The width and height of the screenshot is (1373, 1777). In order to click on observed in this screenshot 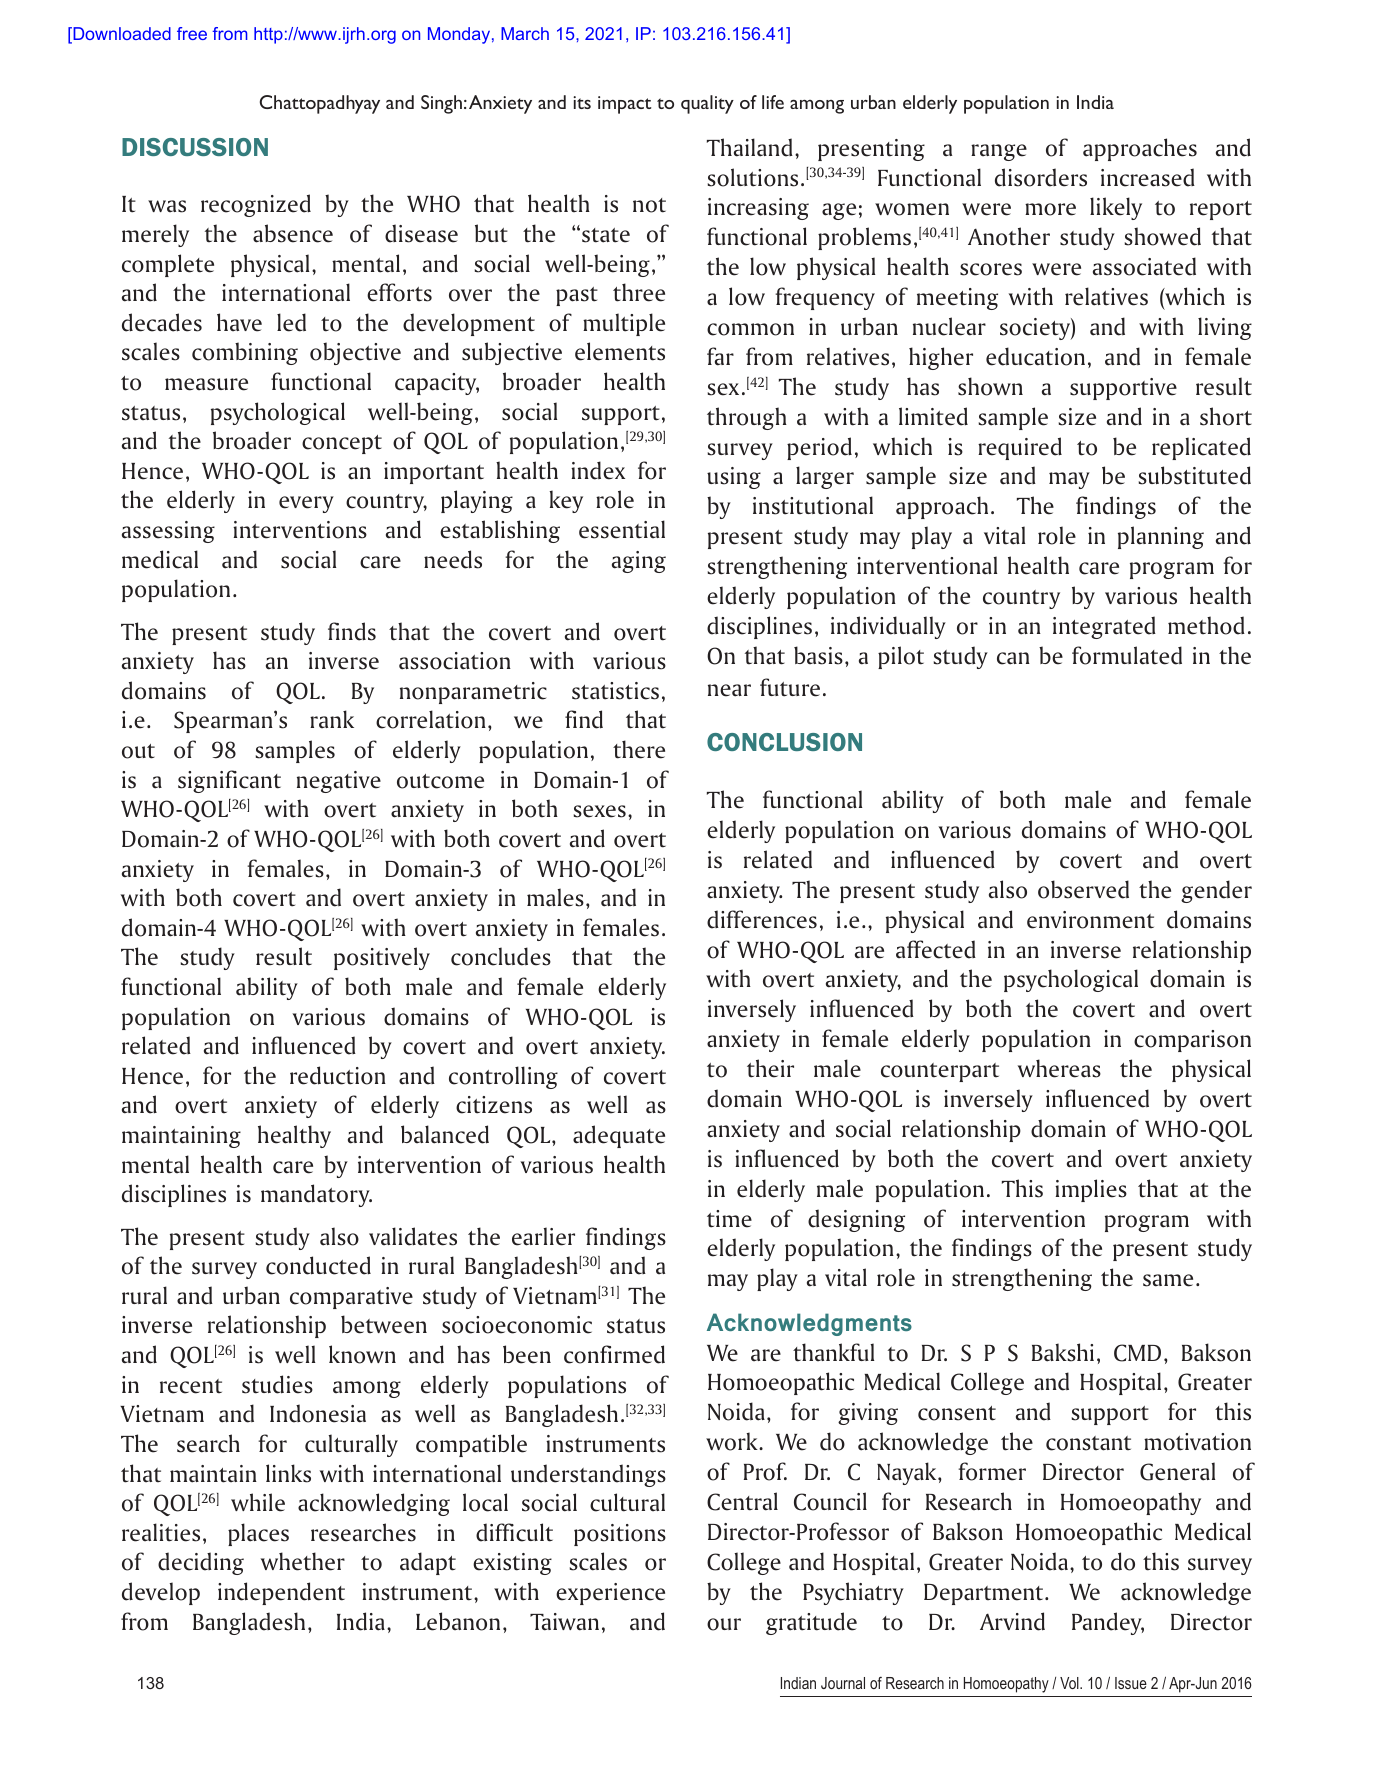, I will do `click(1083, 889)`.
